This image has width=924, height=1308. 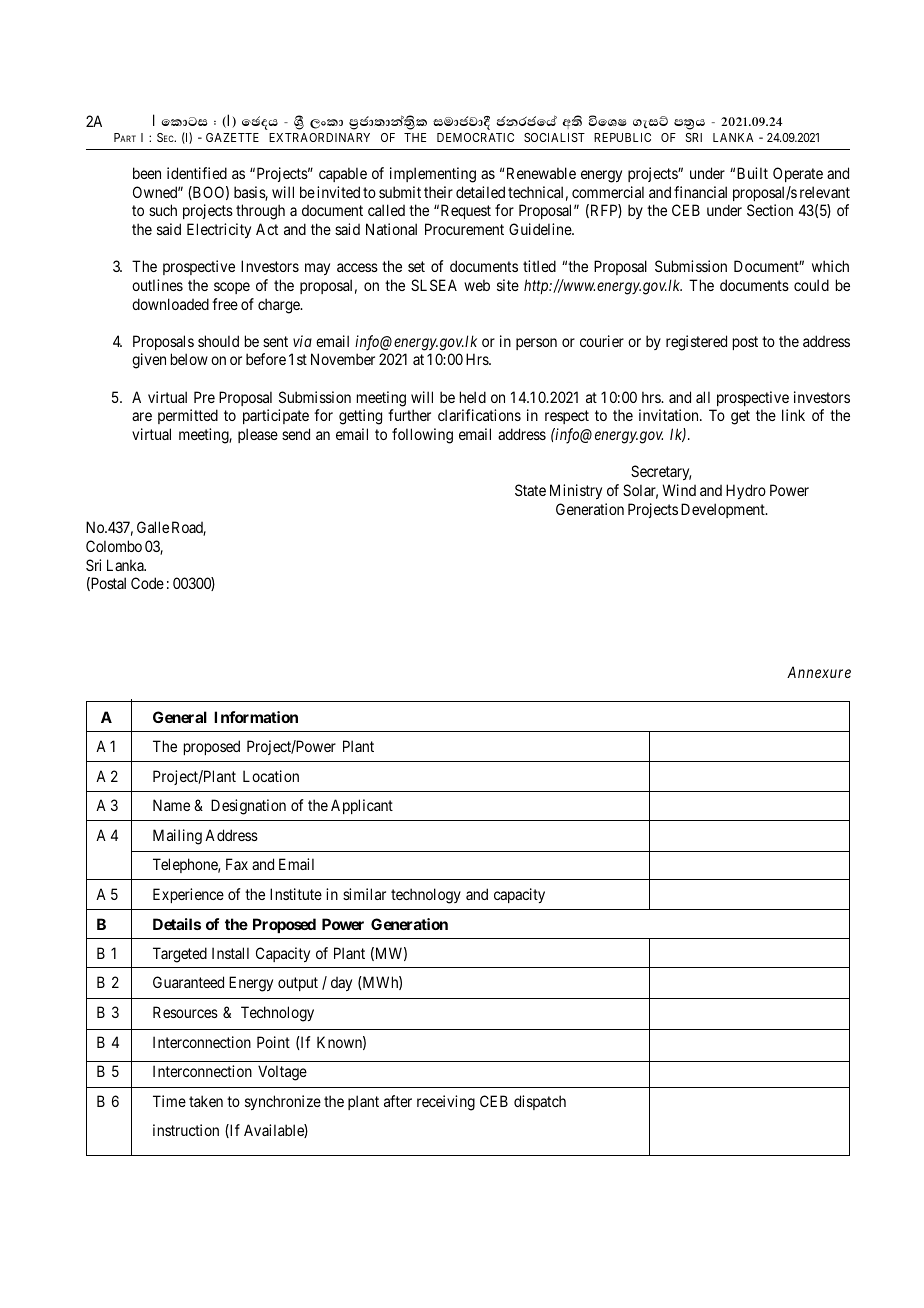 What do you see at coordinates (206, 1101) in the image?
I see `taken` at bounding box center [206, 1101].
